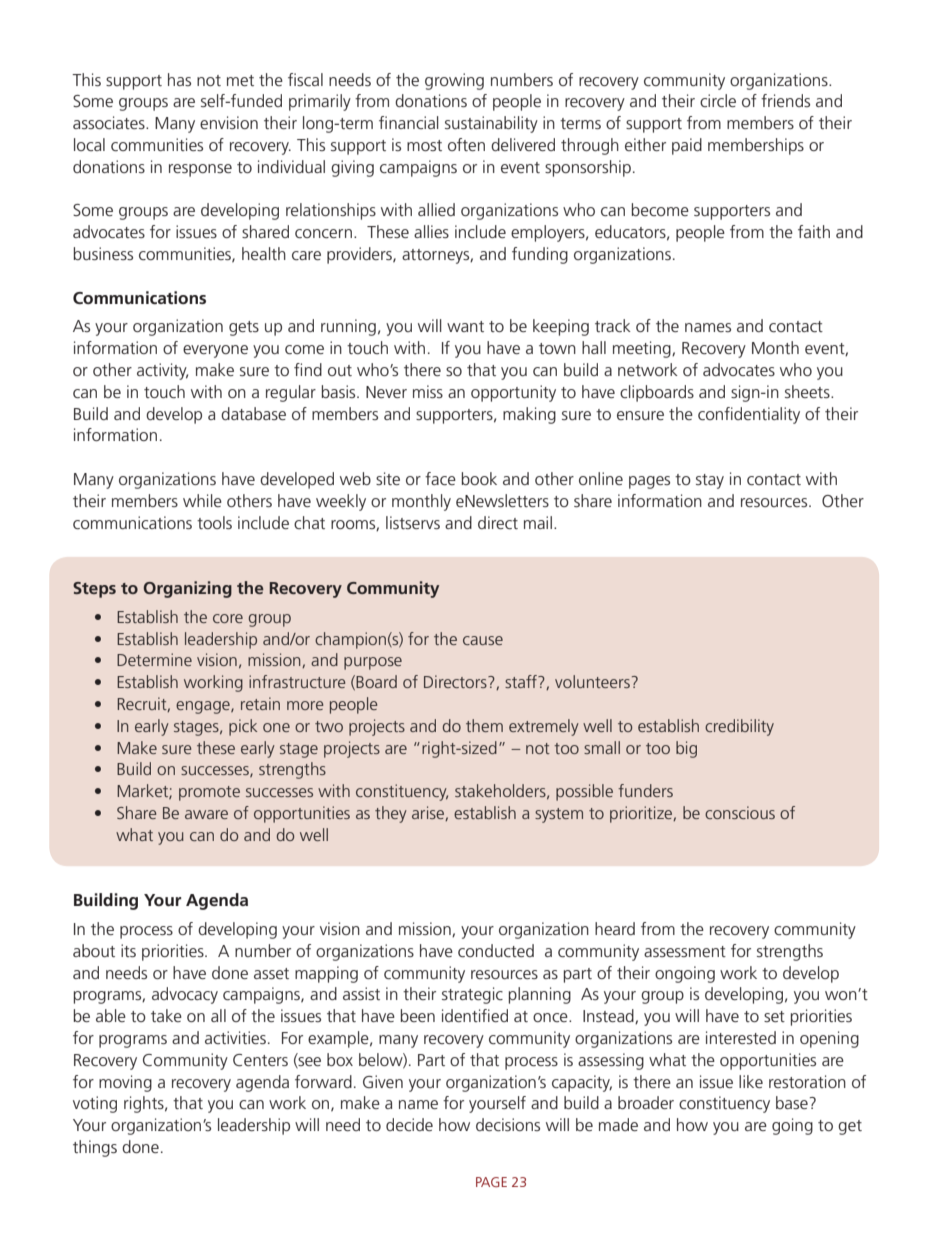 Image resolution: width=952 pixels, height=1233 pixels. Describe the element at coordinates (188, 589) in the document. I see `Organizing` at that location.
